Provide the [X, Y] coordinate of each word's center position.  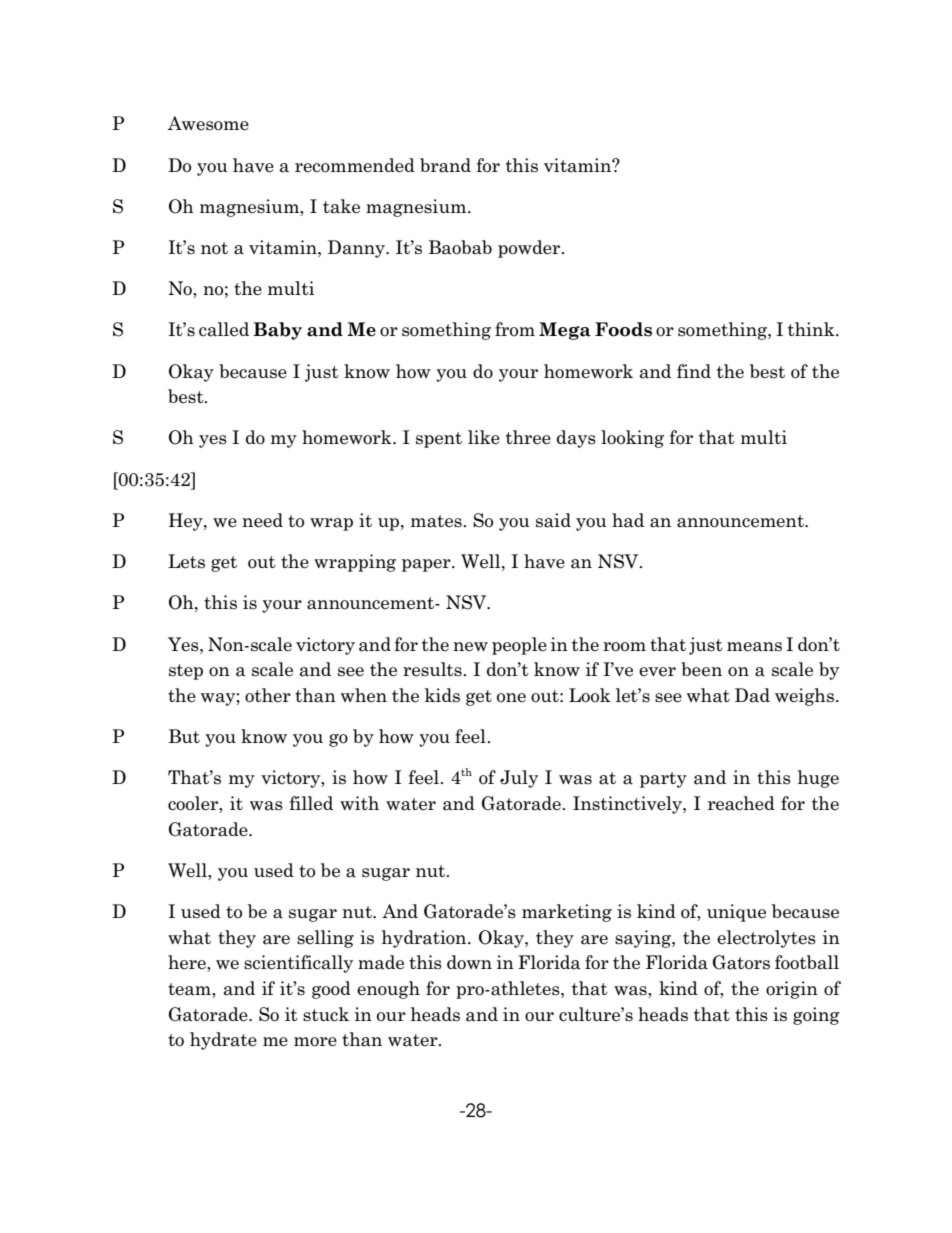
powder [530, 249]
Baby [277, 331]
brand [445, 165]
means [754, 647]
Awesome [208, 123]
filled [311, 803]
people [519, 646]
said [553, 520]
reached [741, 803]
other [268, 695]
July [519, 779]
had [628, 520]
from [515, 329]
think [812, 329]
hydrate [223, 1041]
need [262, 520]
